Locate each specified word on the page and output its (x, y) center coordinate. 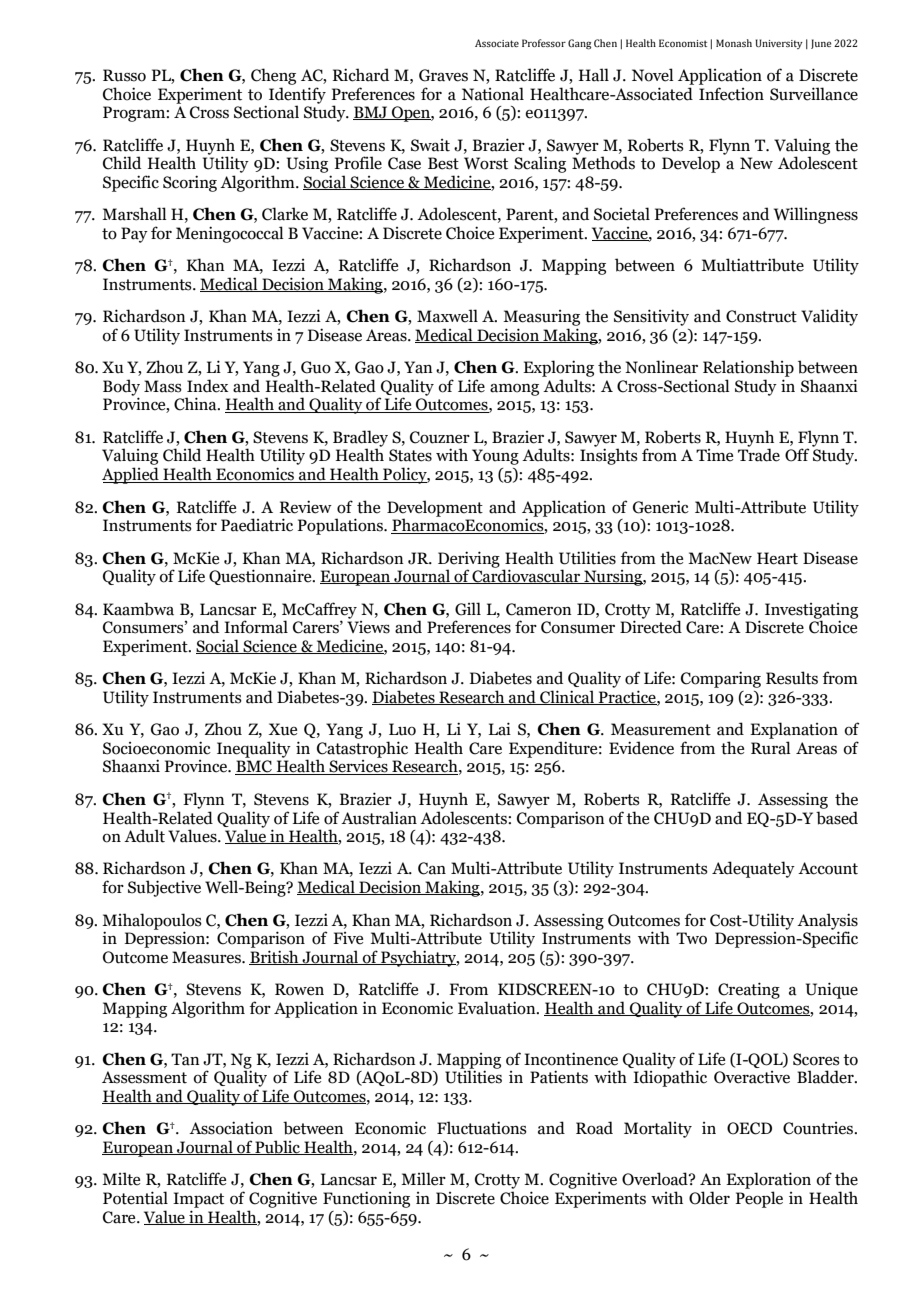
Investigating (811, 612)
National (493, 94)
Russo (124, 75)
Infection (731, 94)
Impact (198, 1200)
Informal (256, 627)
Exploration (768, 1180)
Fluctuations (482, 1128)
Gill (468, 609)
